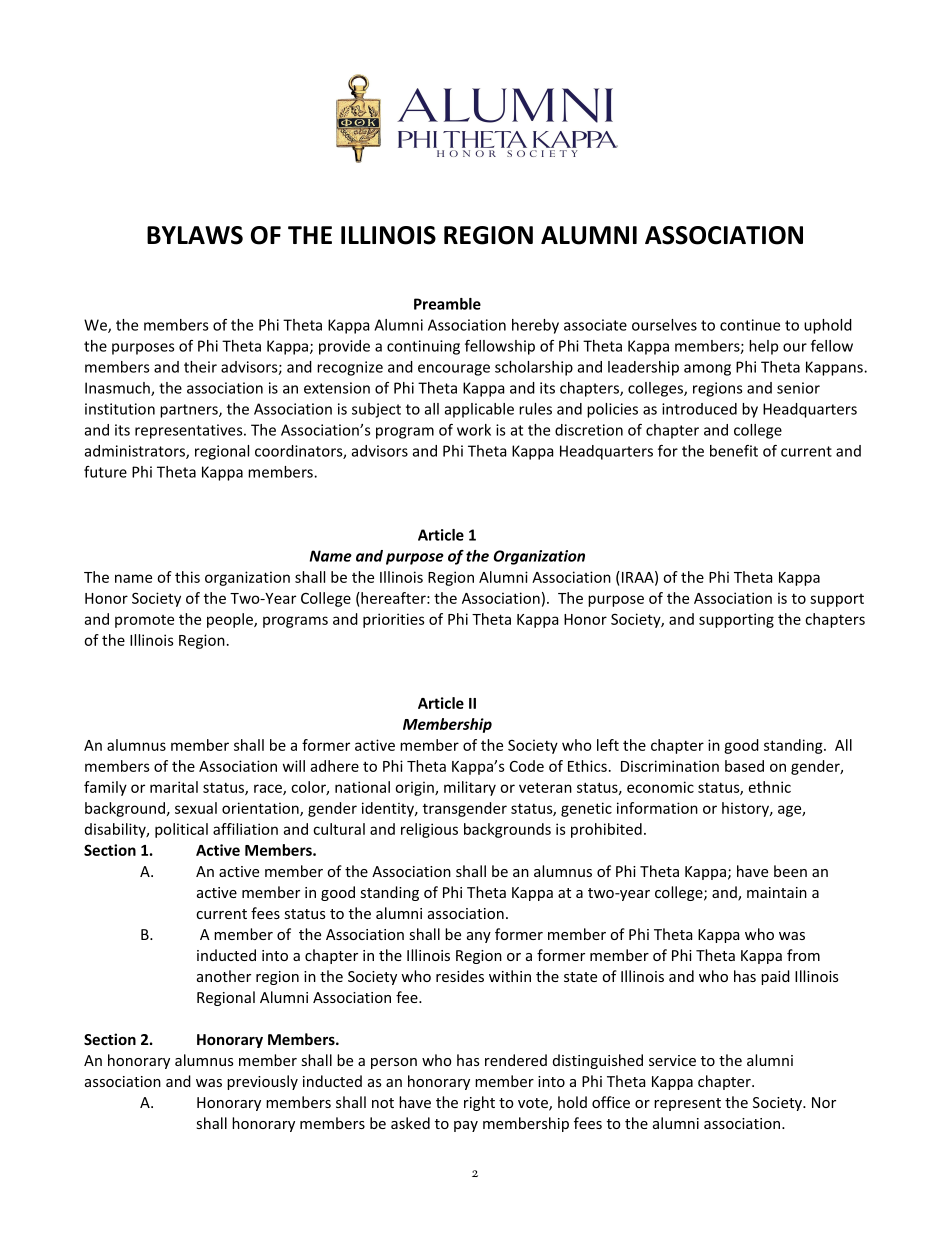 The width and height of the screenshot is (952, 1233). Describe the element at coordinates (262, 1082) in the screenshot. I see `previously` at that location.
